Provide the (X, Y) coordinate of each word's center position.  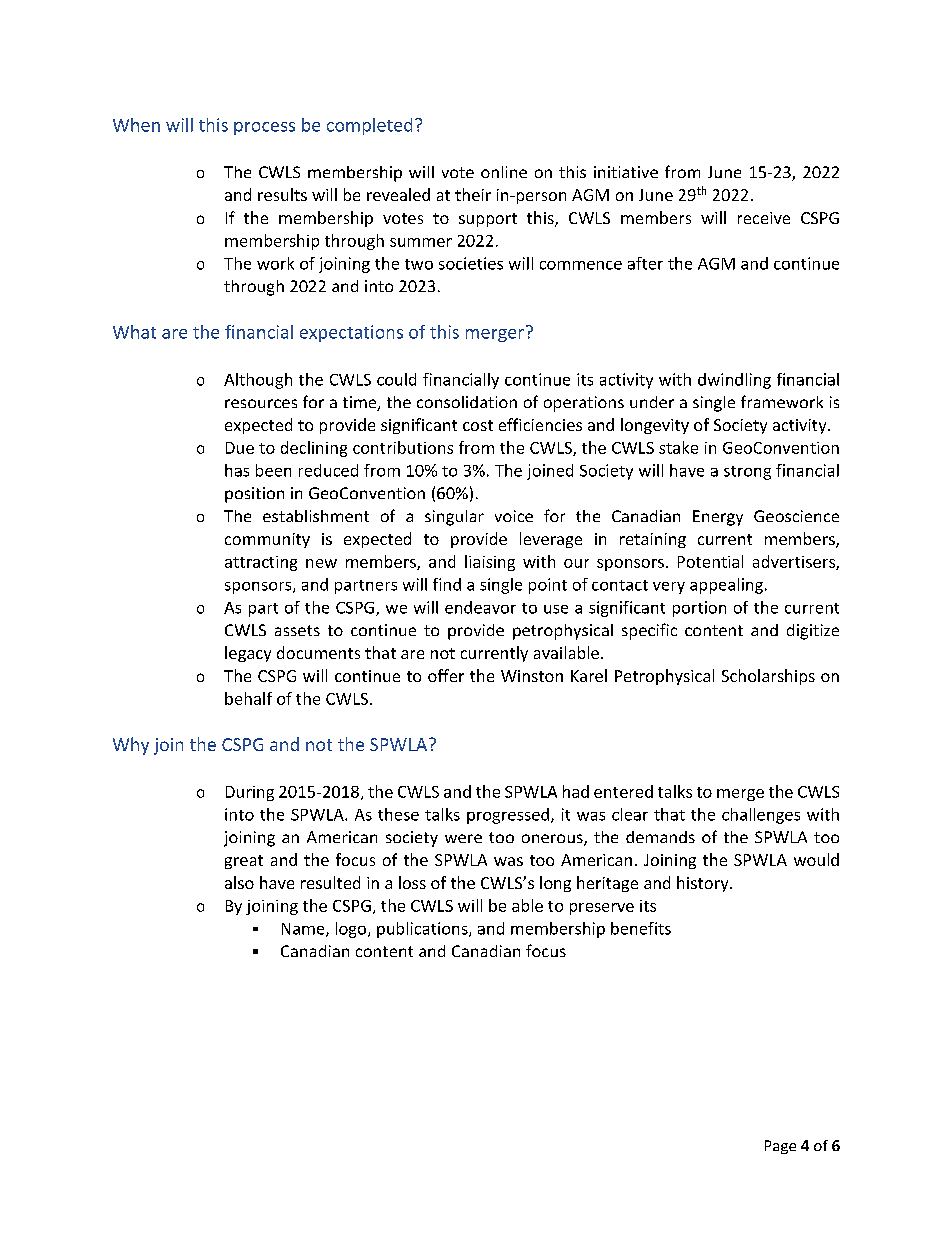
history (704, 884)
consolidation (467, 402)
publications (423, 930)
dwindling (734, 381)
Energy (718, 518)
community (267, 540)
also (239, 882)
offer (446, 675)
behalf (248, 698)
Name (304, 930)
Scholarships (768, 677)
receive (764, 218)
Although (258, 381)
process (264, 128)
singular (454, 518)
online (504, 172)
